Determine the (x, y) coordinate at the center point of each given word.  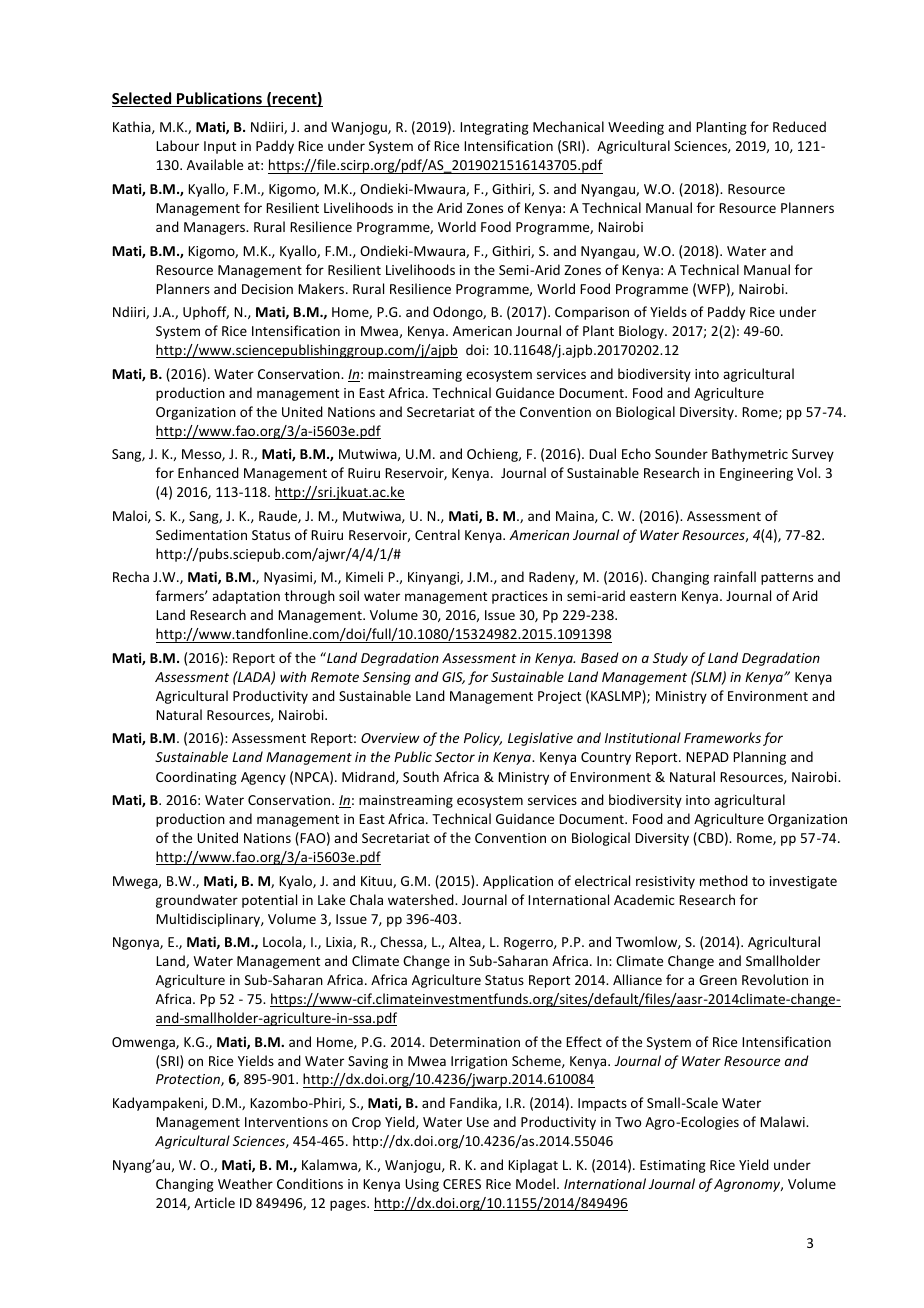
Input (220, 147)
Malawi (783, 1121)
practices (520, 597)
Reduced (799, 126)
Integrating (494, 128)
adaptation (246, 597)
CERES (462, 1184)
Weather (245, 1183)
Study (670, 659)
